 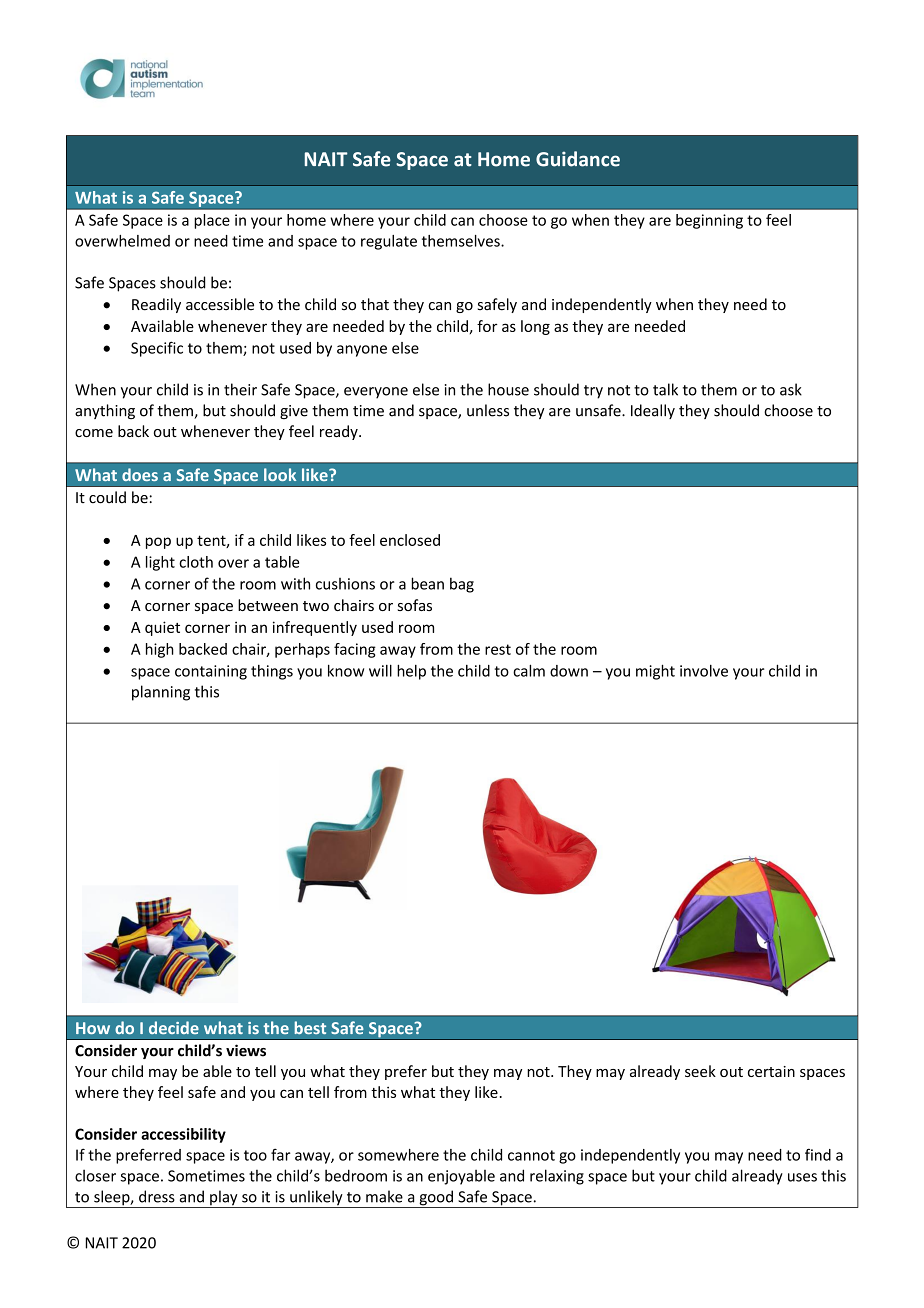 I want to click on seek, so click(x=700, y=1071).
